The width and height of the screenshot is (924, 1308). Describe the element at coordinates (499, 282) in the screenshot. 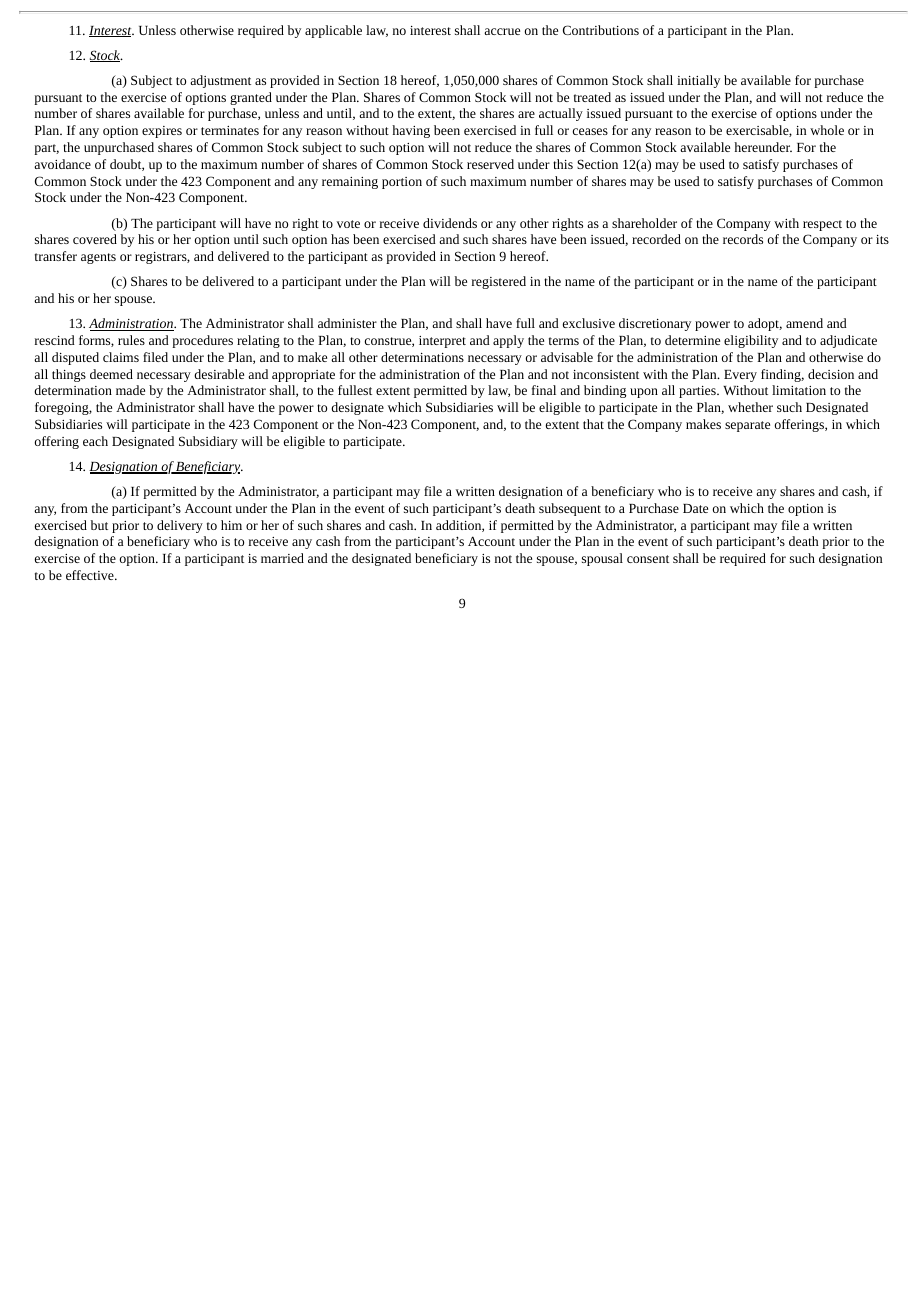

I see `registered` at that location.
